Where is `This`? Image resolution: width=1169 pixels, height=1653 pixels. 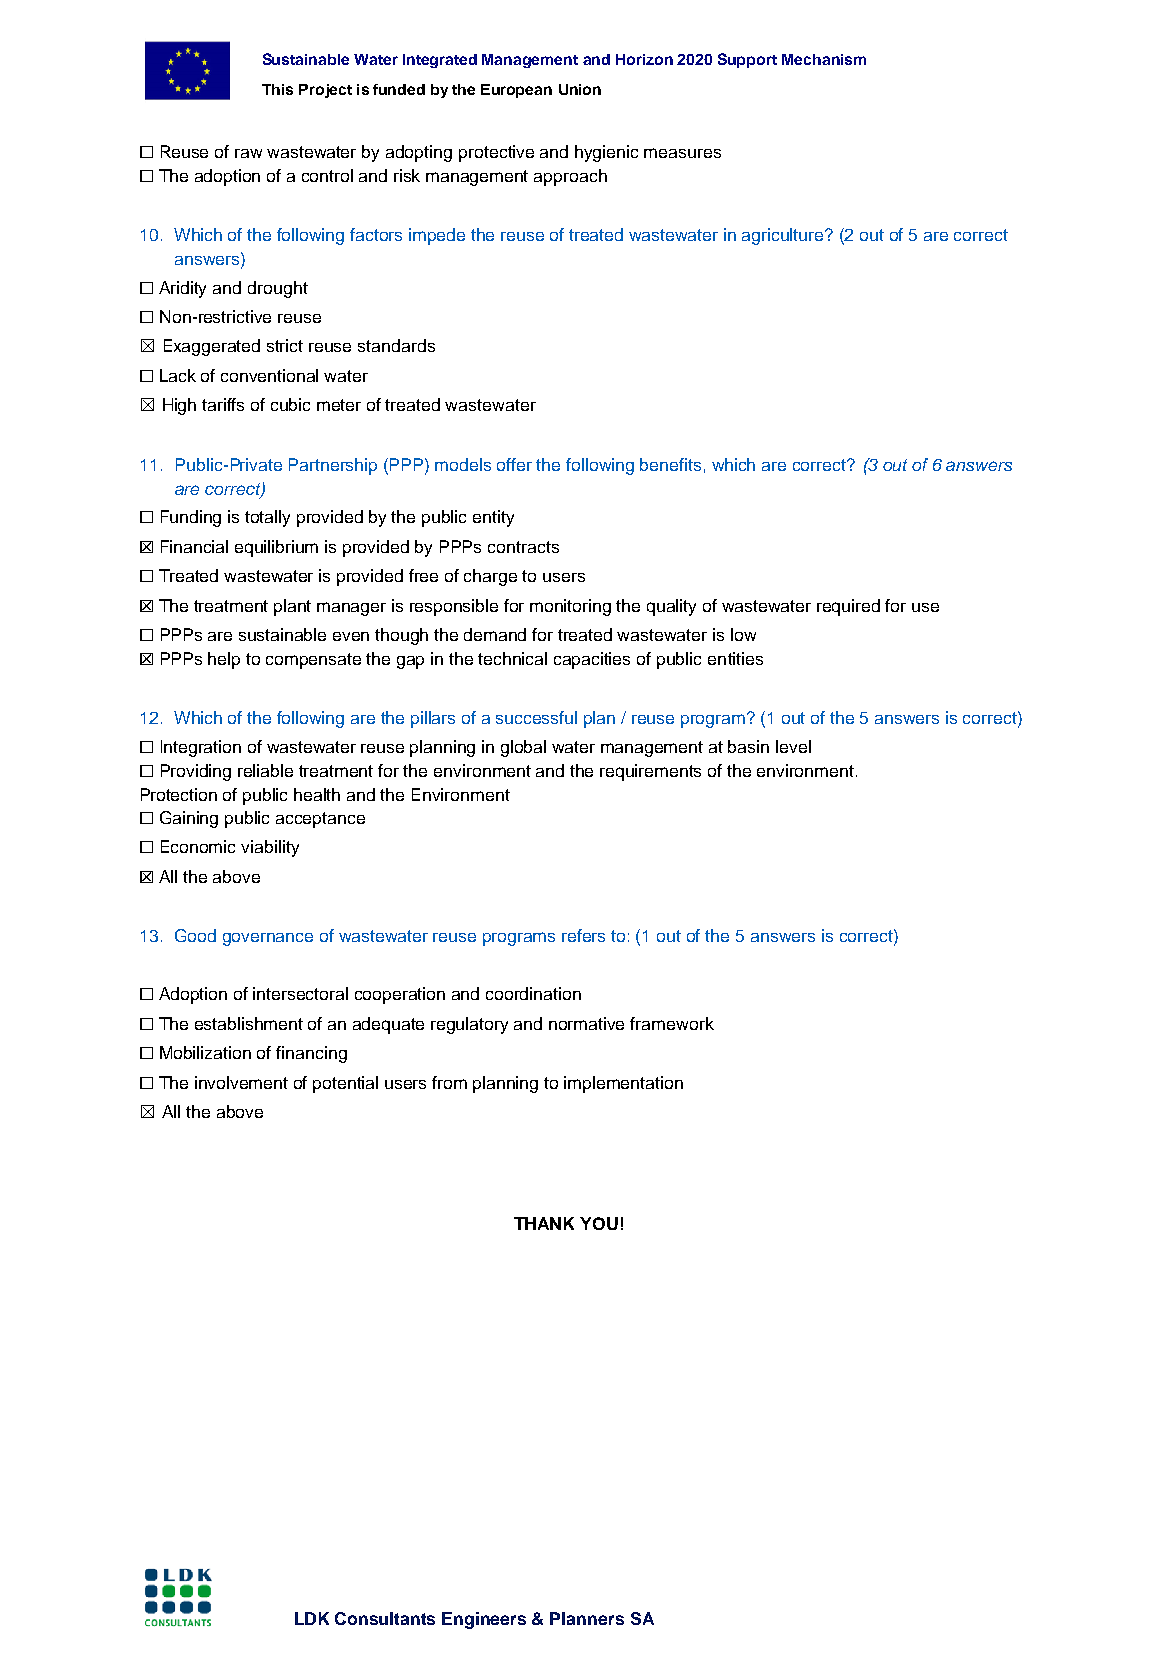 This is located at coordinates (277, 89).
